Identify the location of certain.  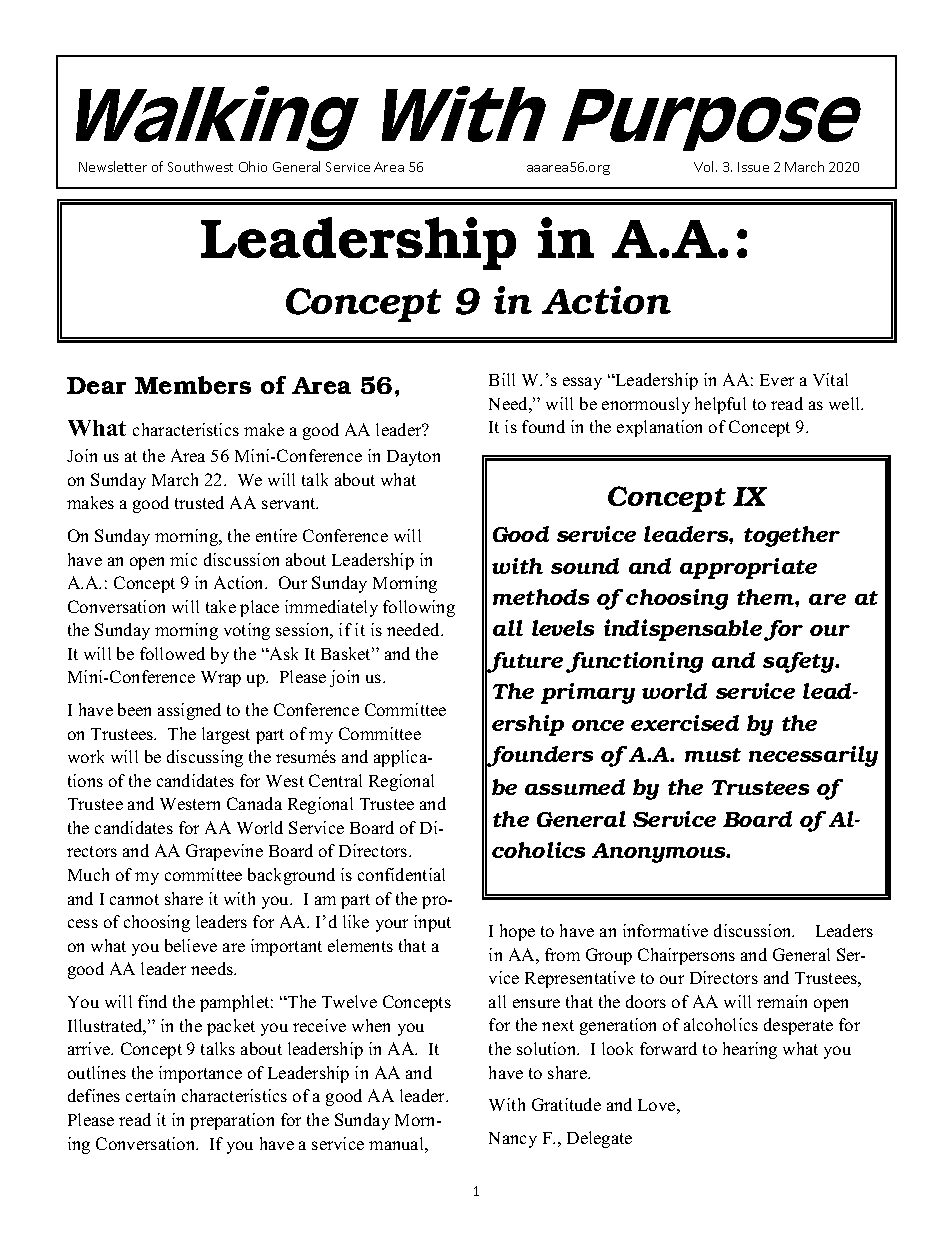
(150, 1095).
